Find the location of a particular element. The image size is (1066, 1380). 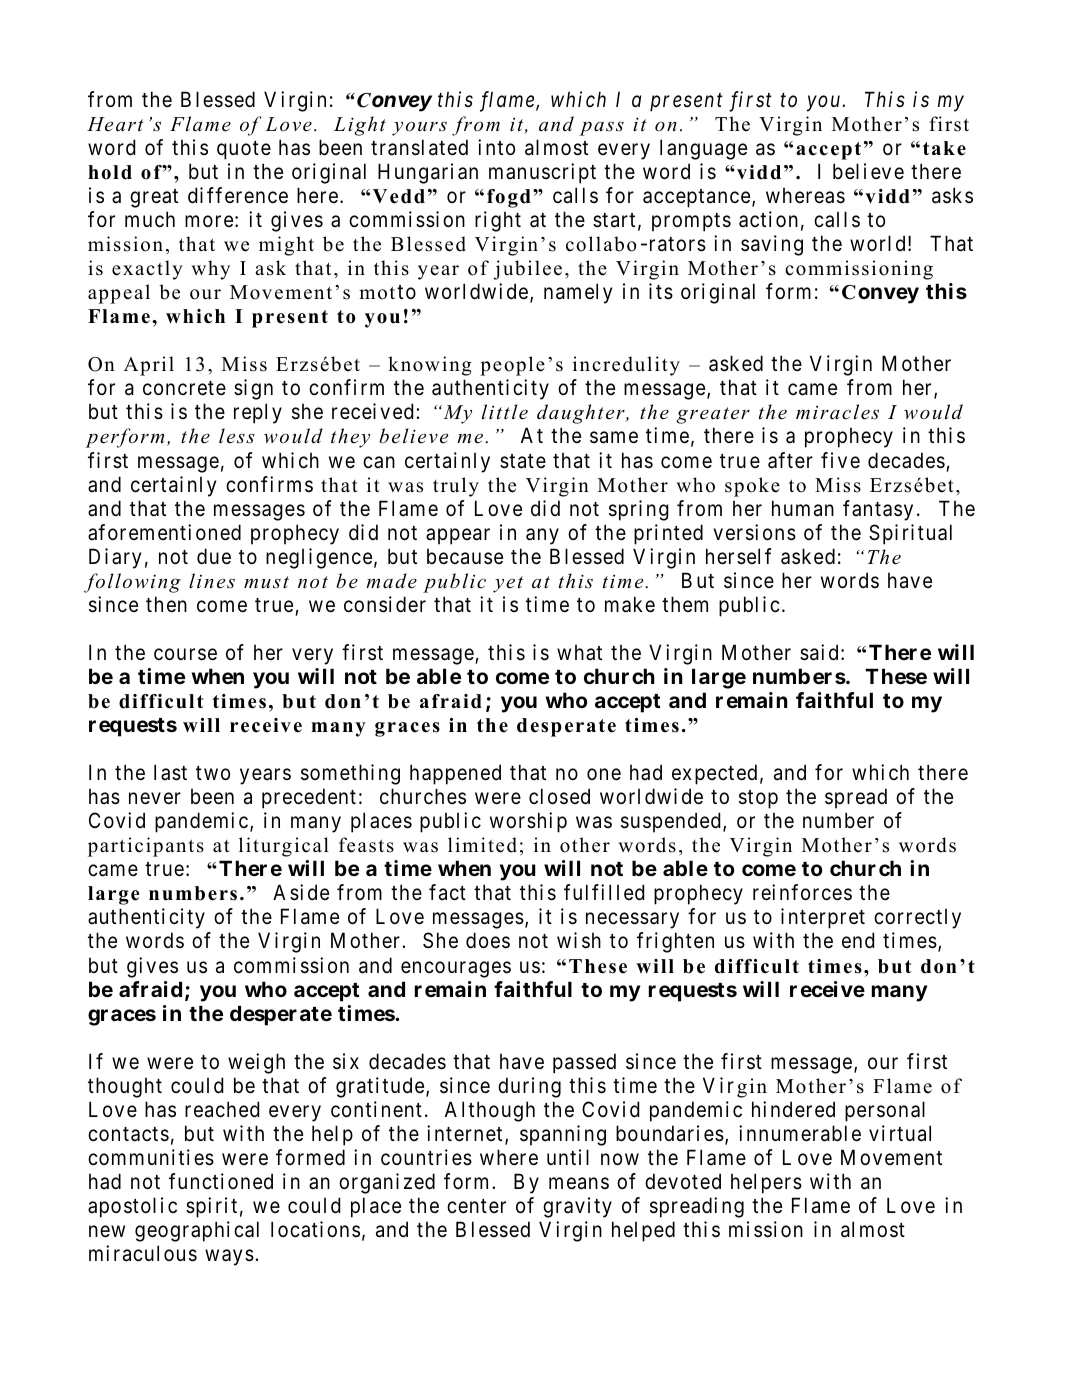

quote is located at coordinates (244, 150).
